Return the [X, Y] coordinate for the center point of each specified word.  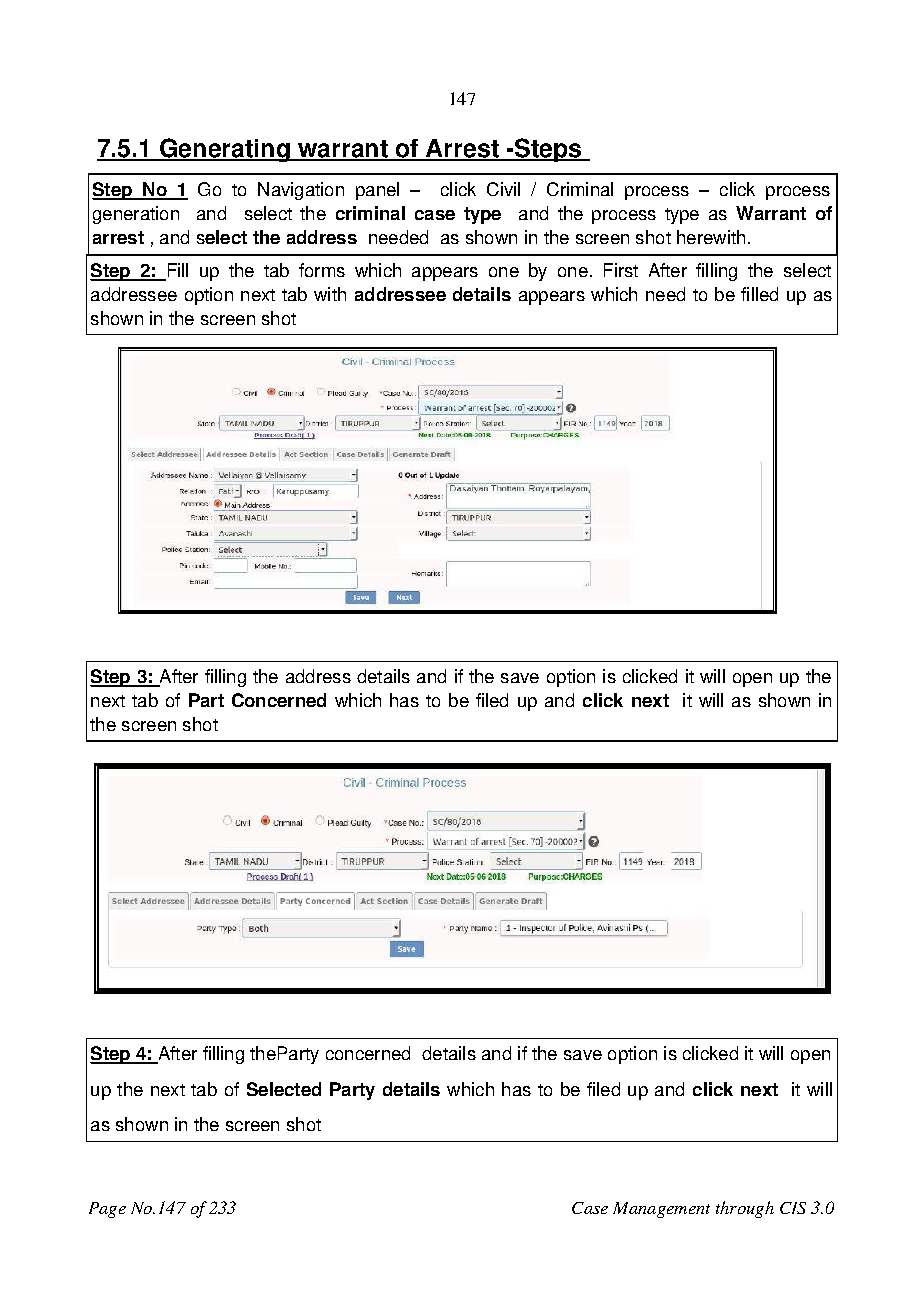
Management [661, 1210]
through [745, 1209]
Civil [503, 189]
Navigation [301, 191]
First [621, 270]
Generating [225, 150]
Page [107, 1210]
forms [322, 270]
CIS [793, 1208]
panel [377, 191]
